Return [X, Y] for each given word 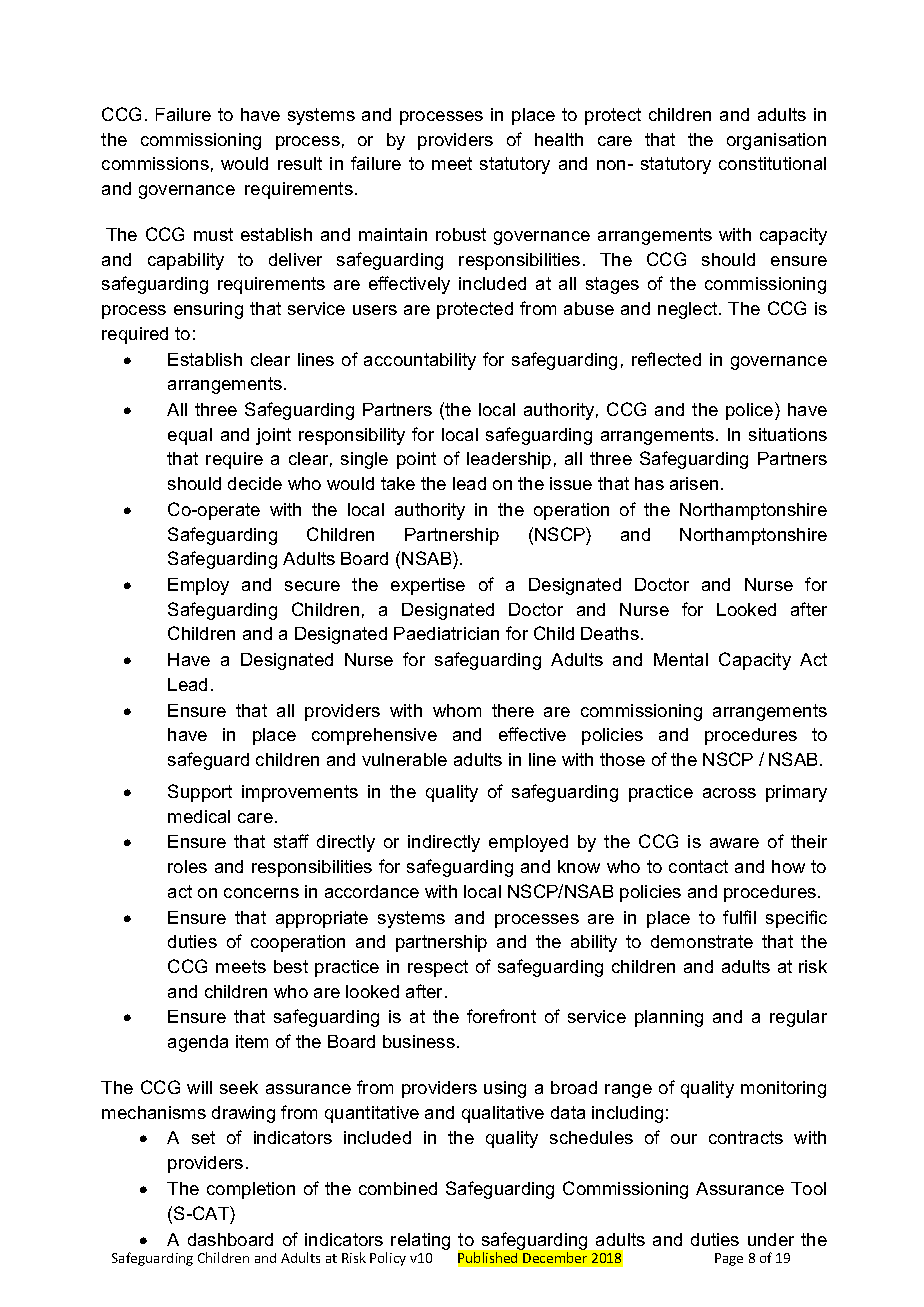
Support [200, 793]
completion [251, 1190]
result [300, 163]
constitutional [772, 163]
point [416, 460]
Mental [681, 659]
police [751, 411]
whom [457, 710]
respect [438, 968]
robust [461, 234]
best [291, 966]
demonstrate [702, 941]
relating [420, 1241]
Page [729, 1259]
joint [273, 436]
